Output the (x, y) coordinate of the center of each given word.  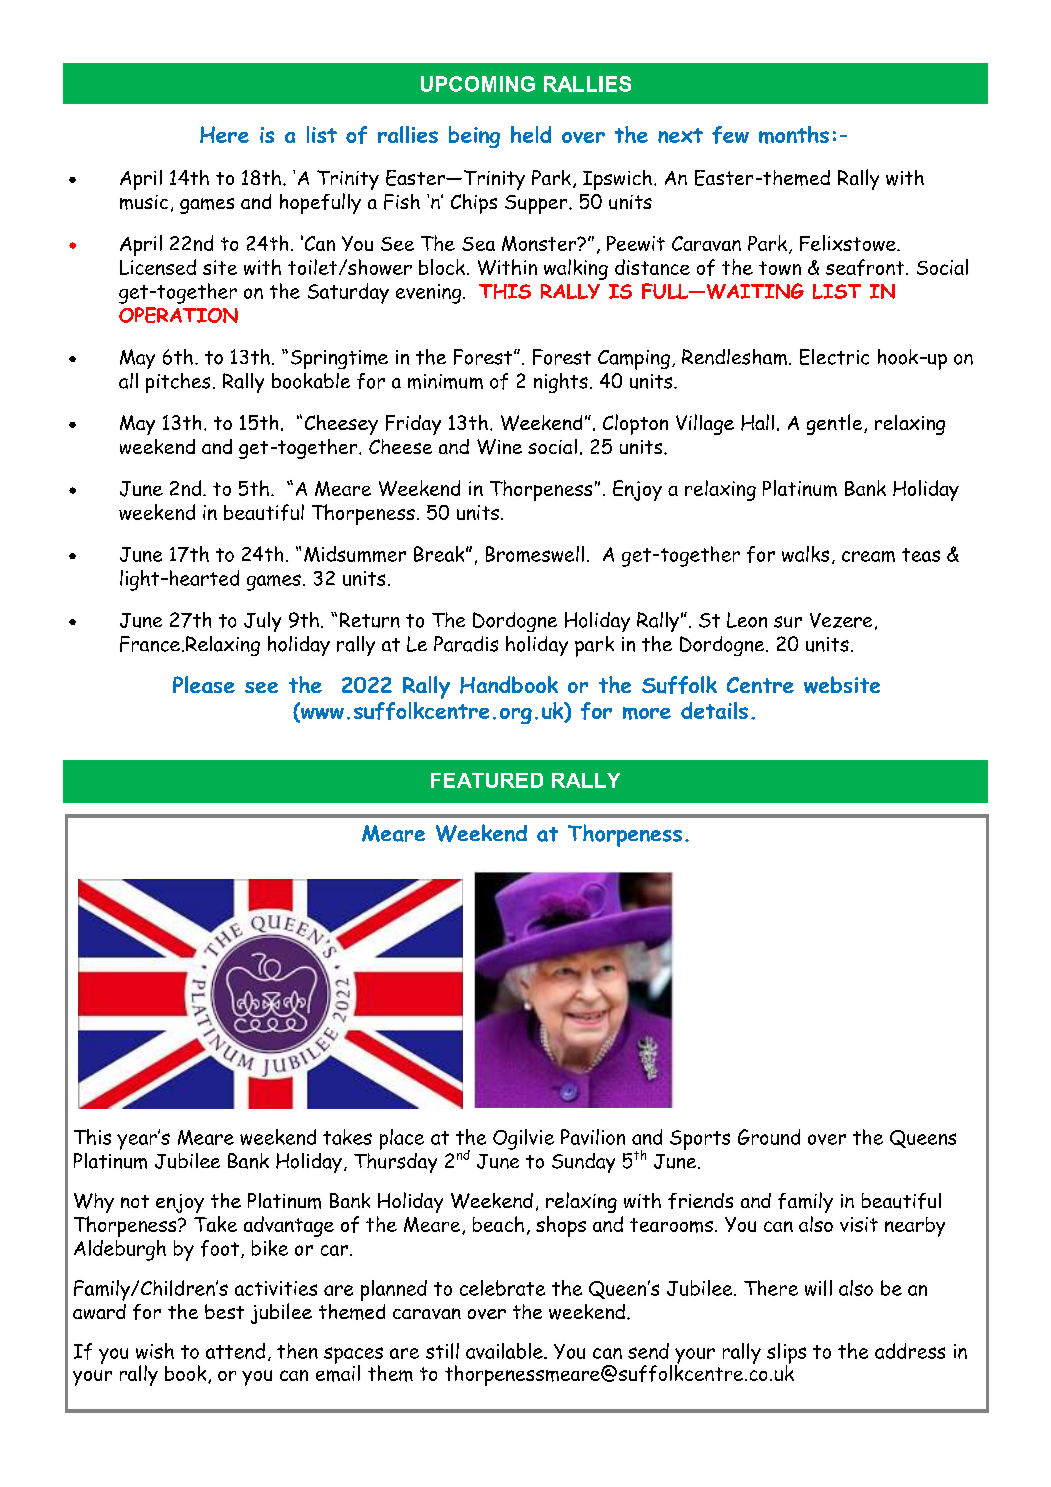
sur (788, 622)
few (730, 135)
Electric (834, 357)
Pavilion (593, 1137)
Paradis (466, 644)
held (531, 134)
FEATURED (487, 780)
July (262, 622)
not (135, 1201)
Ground (769, 1137)
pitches (178, 383)
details (714, 710)
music (144, 202)
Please (204, 684)
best (224, 1311)
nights (561, 383)
